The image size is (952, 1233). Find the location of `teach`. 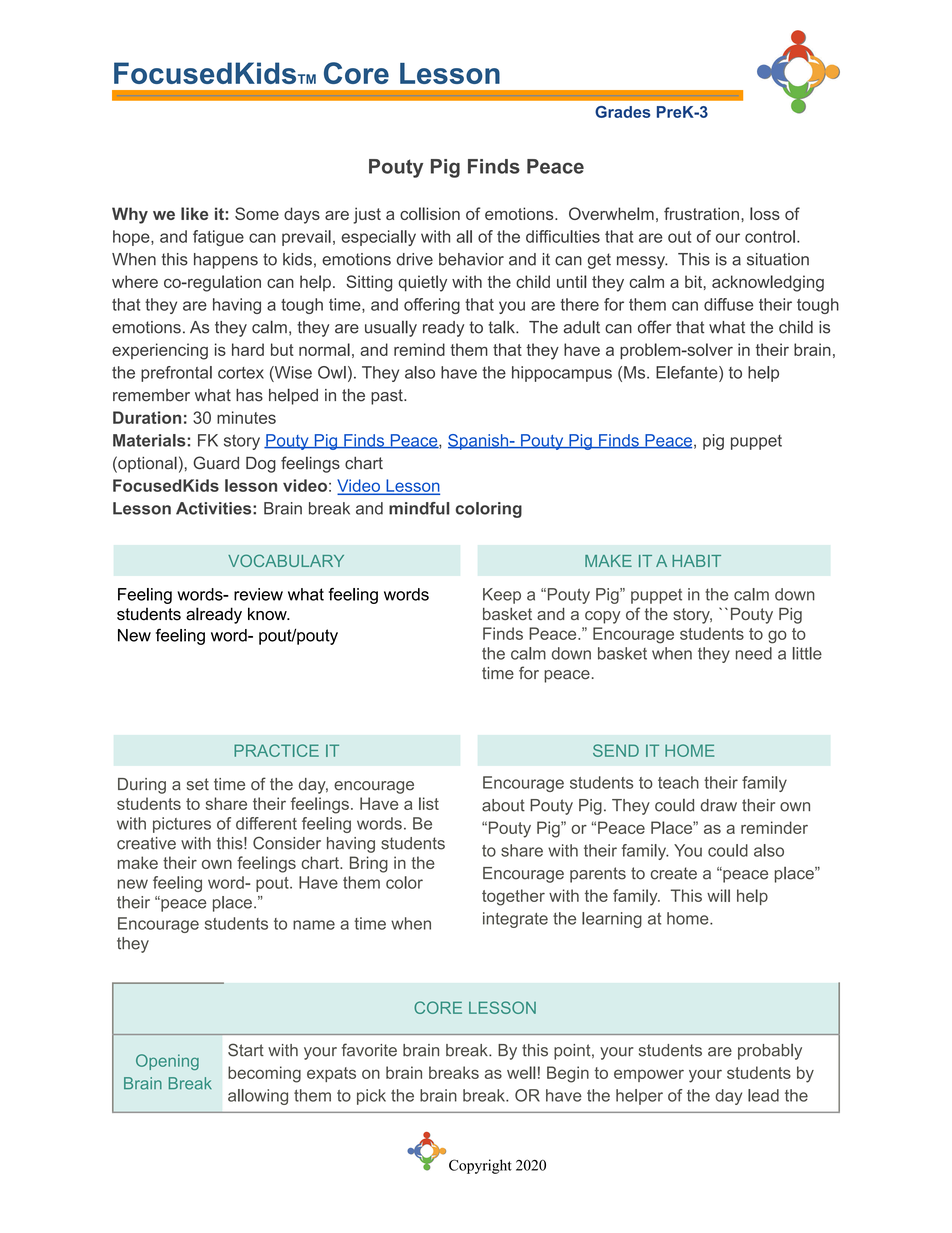

teach is located at coordinates (678, 782).
